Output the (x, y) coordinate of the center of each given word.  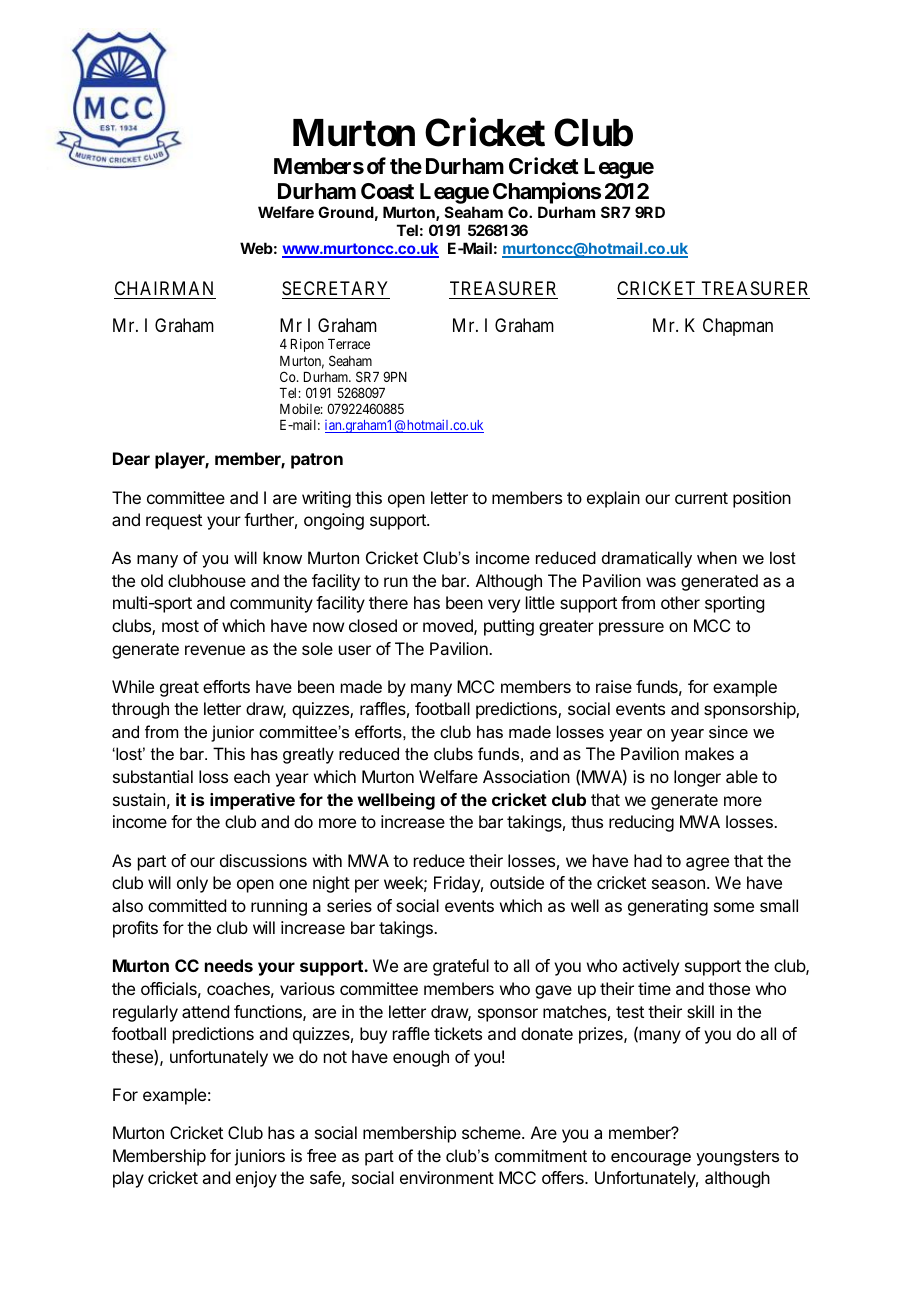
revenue (215, 650)
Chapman (738, 327)
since (728, 731)
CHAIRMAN (165, 290)
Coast (387, 191)
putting (509, 627)
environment (447, 1177)
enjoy (256, 1179)
